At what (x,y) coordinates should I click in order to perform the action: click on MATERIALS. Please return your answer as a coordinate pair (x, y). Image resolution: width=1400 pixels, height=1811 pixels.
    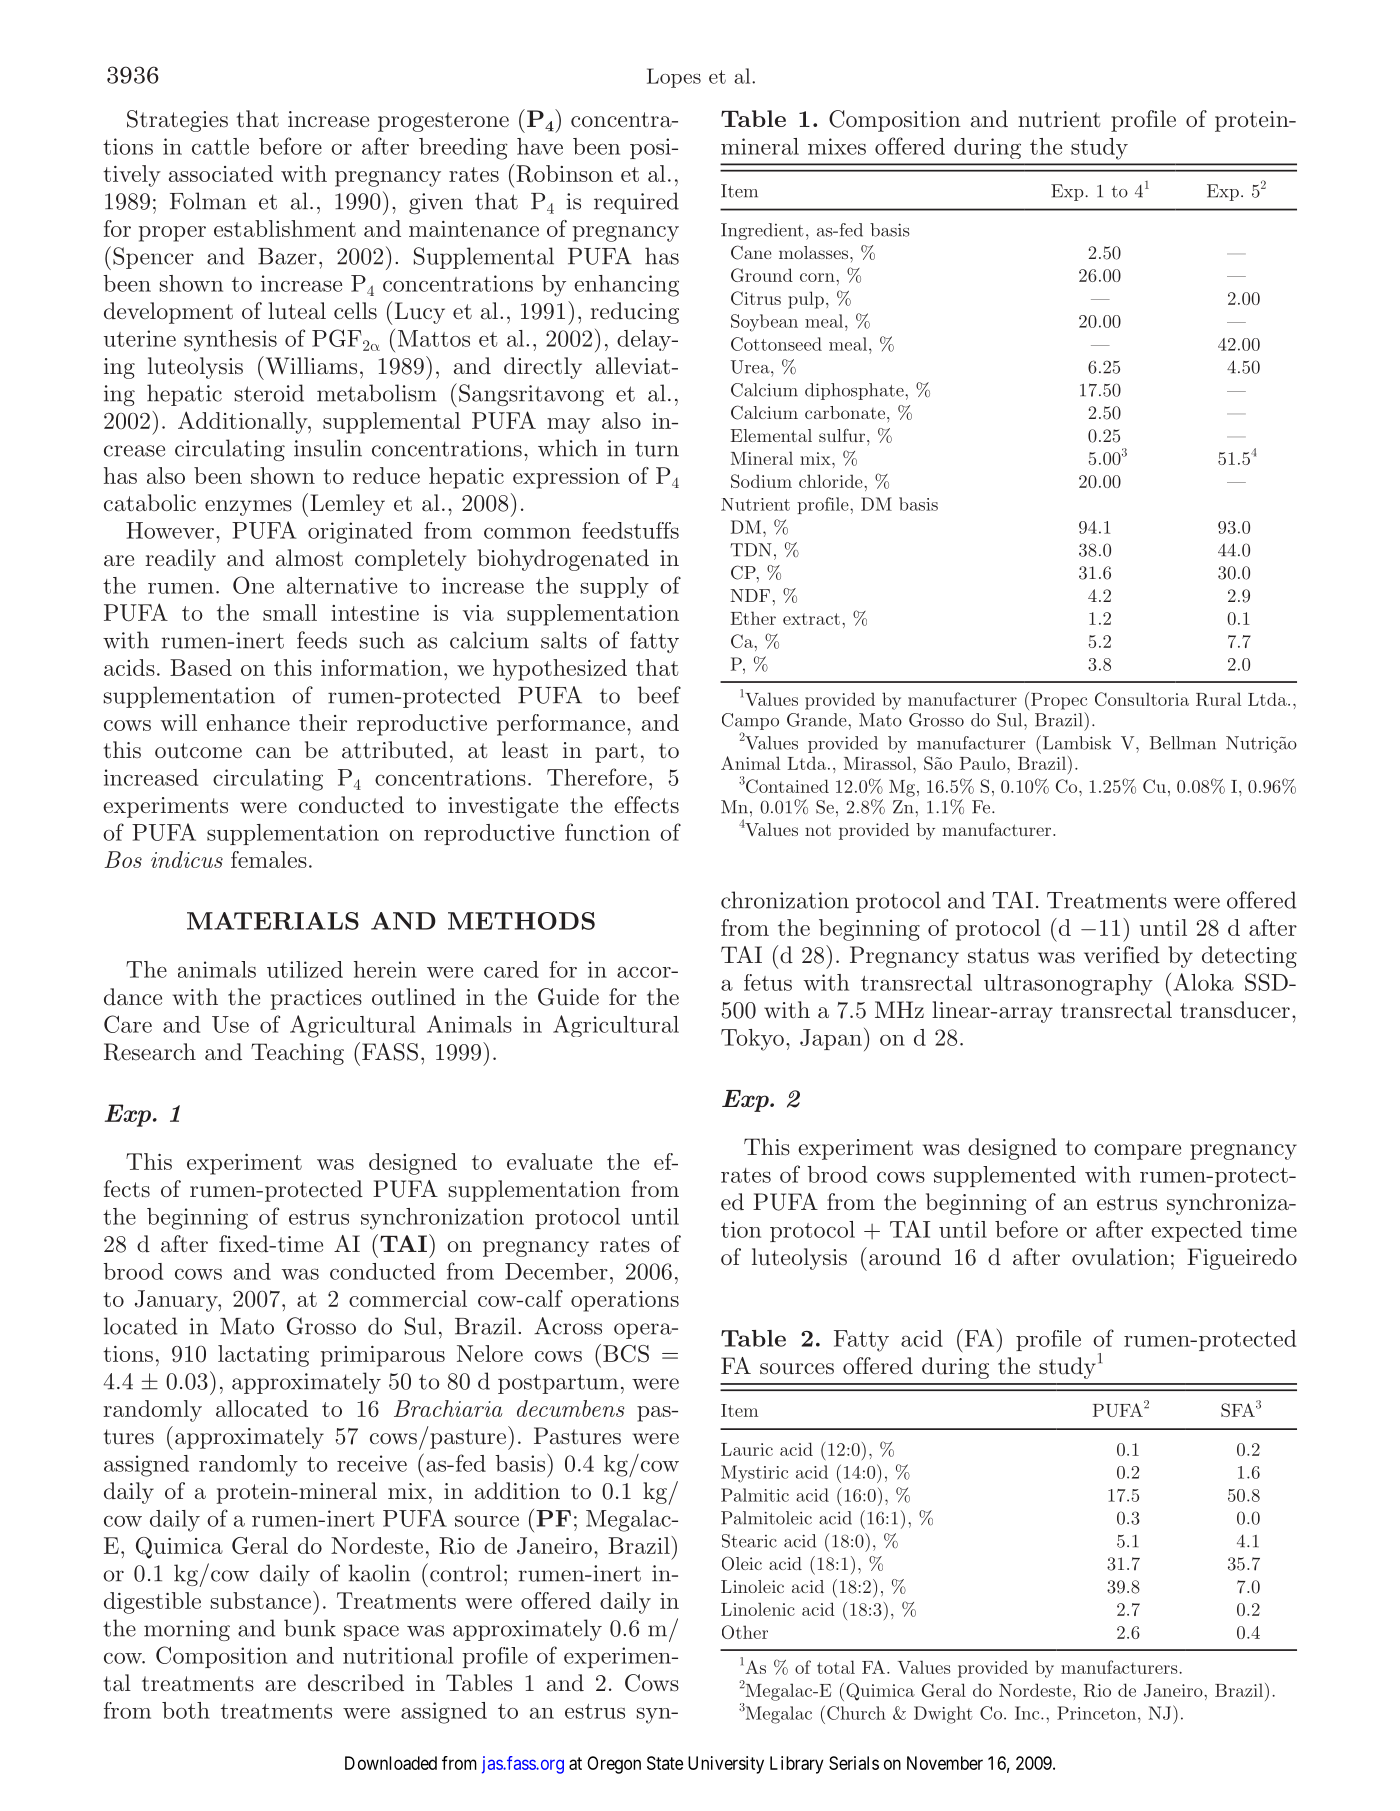
    Looking at the image, I should click on (273, 921).
